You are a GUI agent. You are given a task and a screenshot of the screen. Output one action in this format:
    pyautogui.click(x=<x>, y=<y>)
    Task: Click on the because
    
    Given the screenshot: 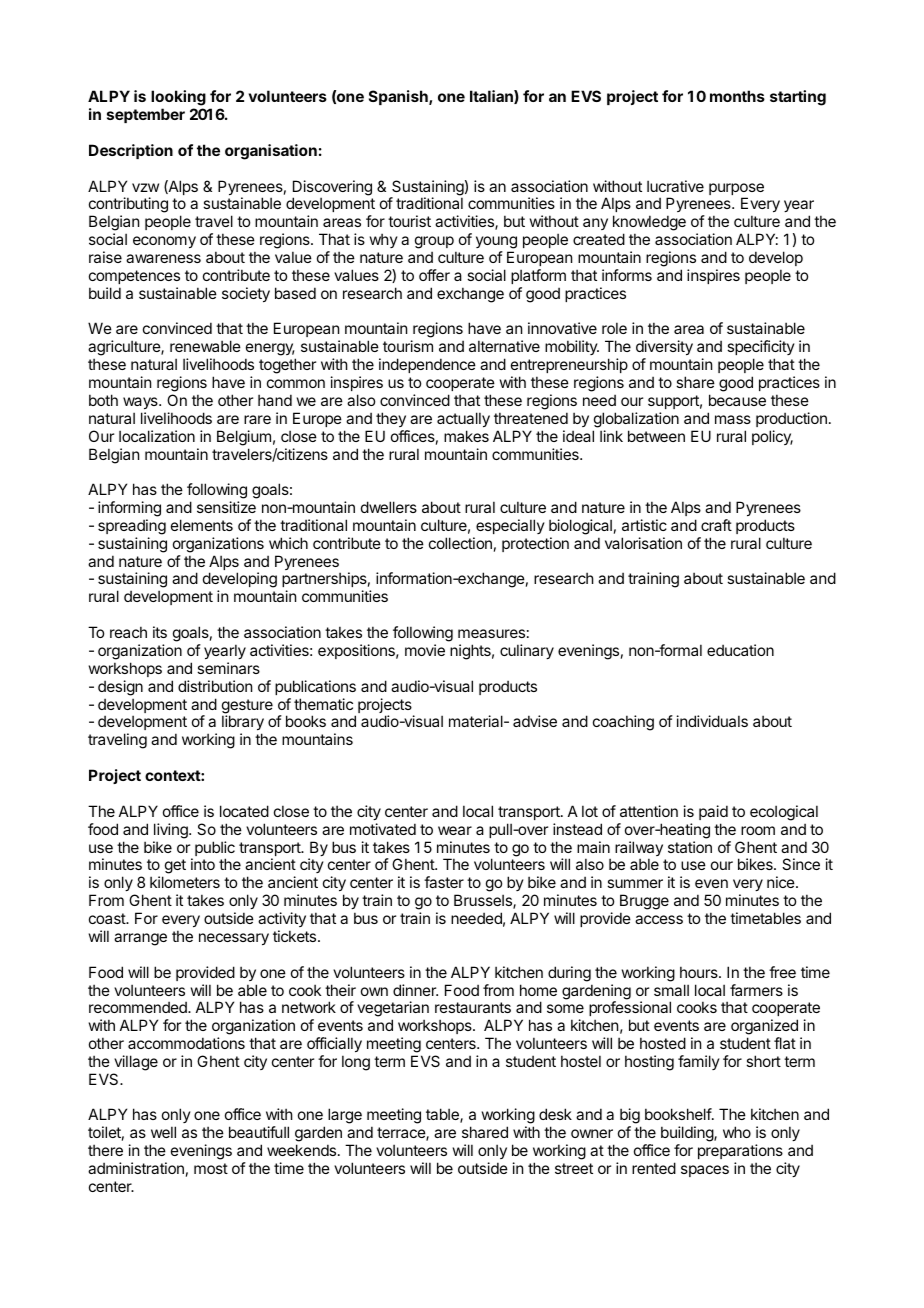 What is the action you would take?
    pyautogui.click(x=737, y=400)
